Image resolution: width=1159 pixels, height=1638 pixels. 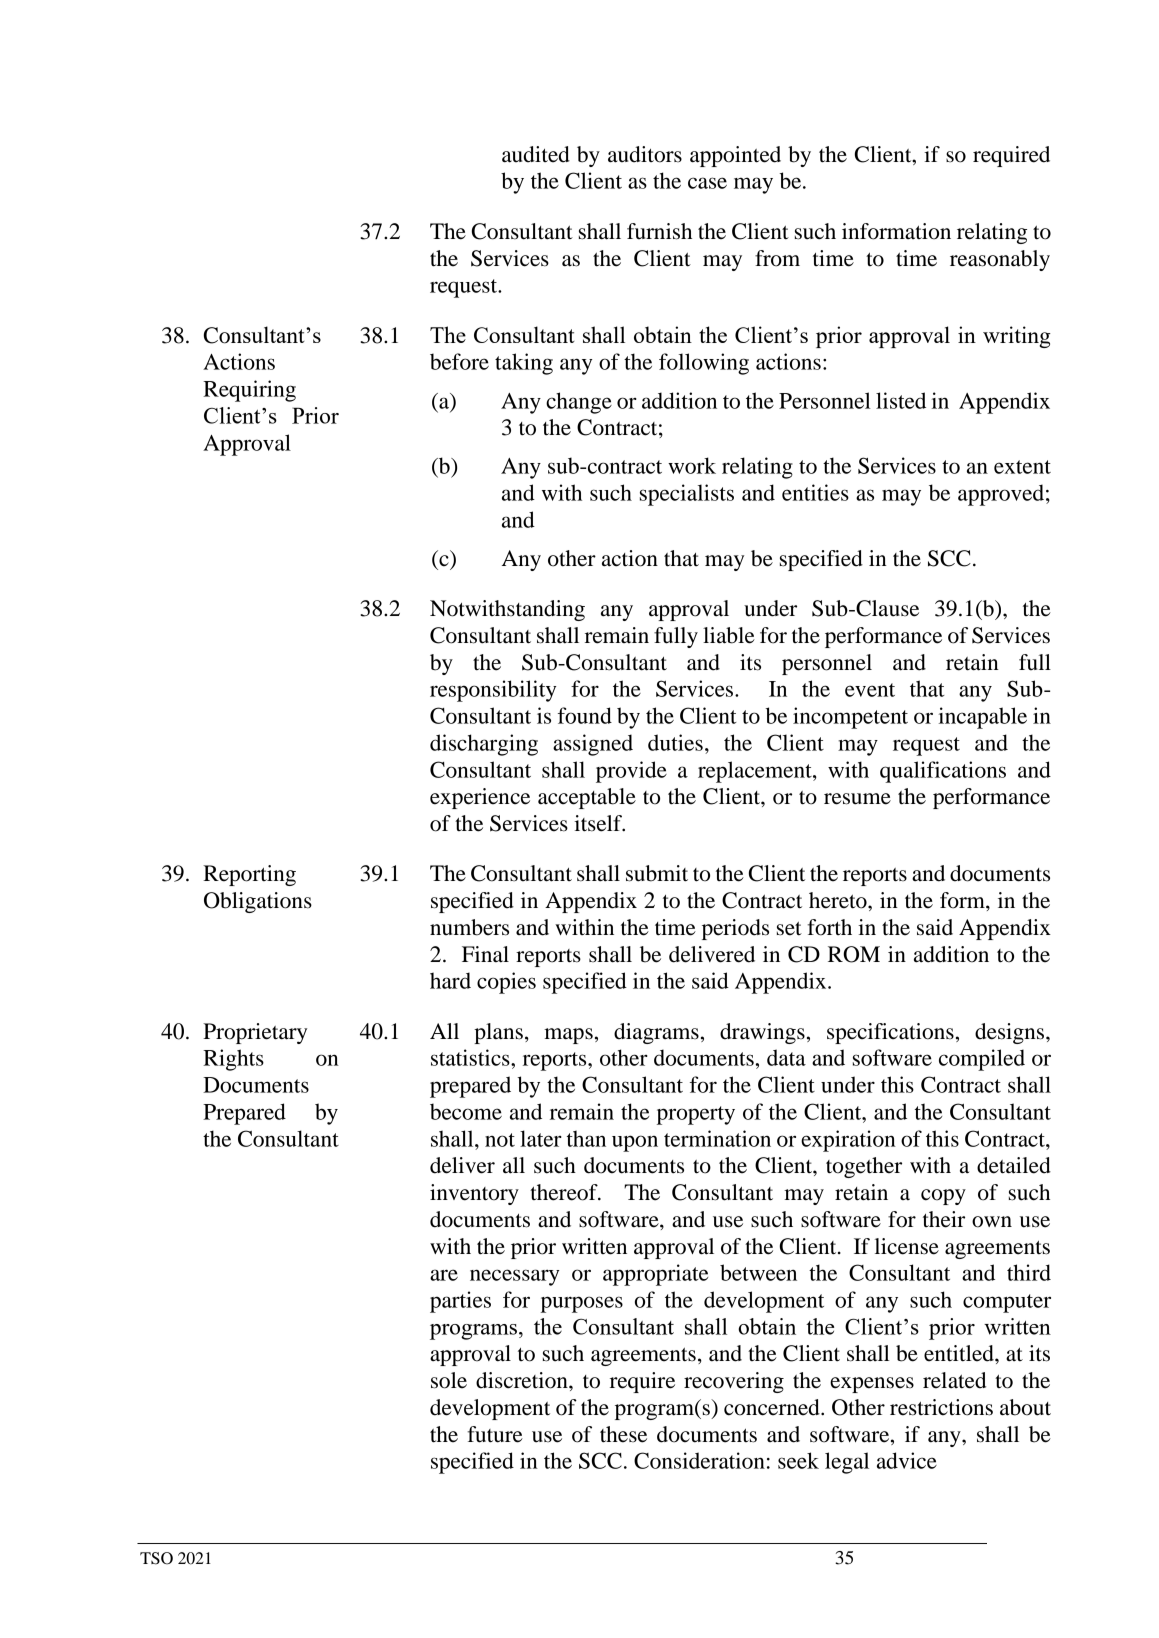 I want to click on responsibility, so click(x=493, y=691).
